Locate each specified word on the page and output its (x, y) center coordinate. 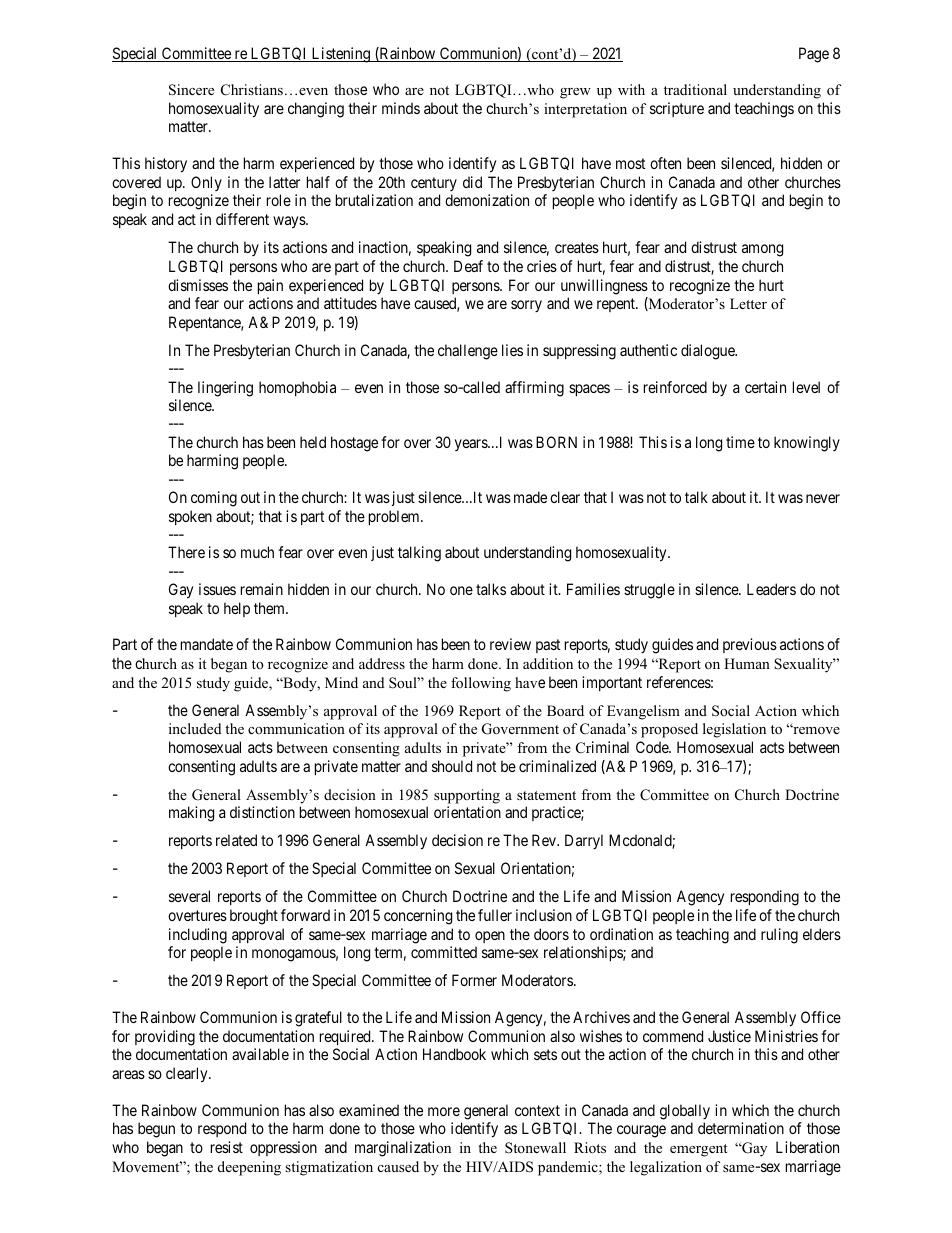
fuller (495, 915)
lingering (225, 389)
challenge (468, 352)
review (510, 644)
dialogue (709, 352)
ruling (779, 936)
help (237, 609)
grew (575, 93)
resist (227, 1147)
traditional (695, 89)
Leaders (771, 589)
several (189, 896)
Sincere (191, 90)
